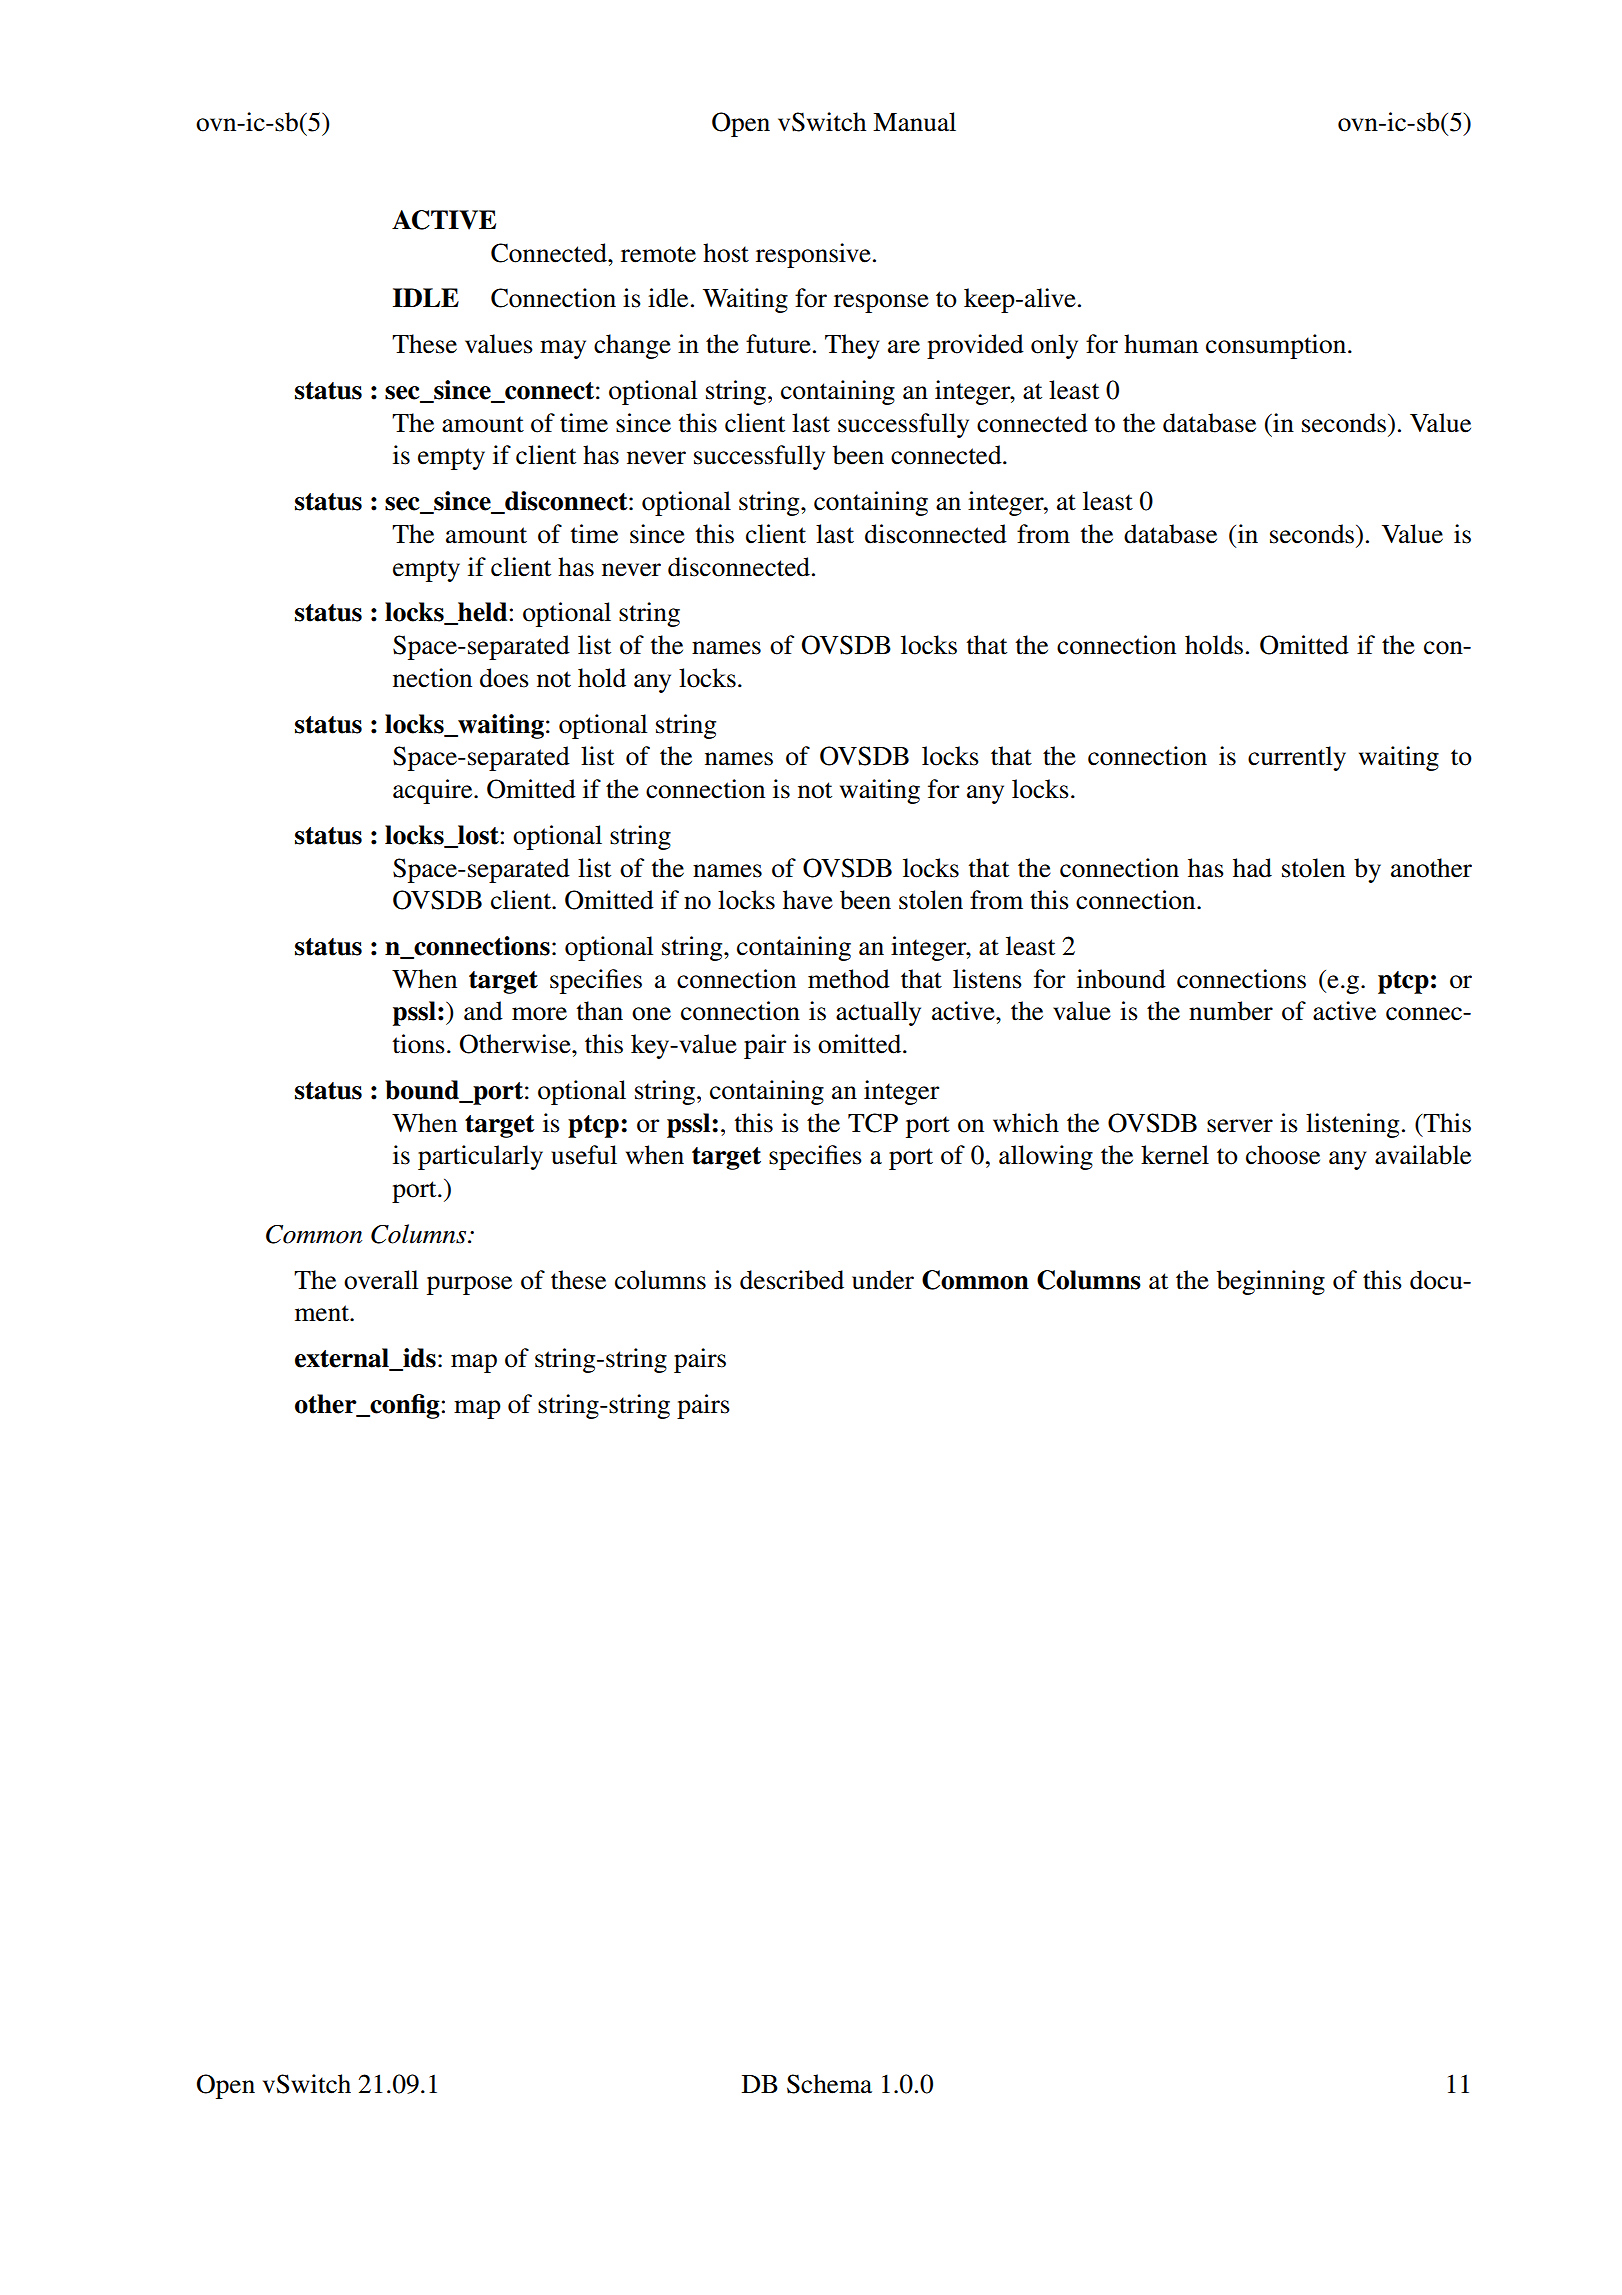  What do you see at coordinates (883, 1280) in the page?
I see `under` at bounding box center [883, 1280].
